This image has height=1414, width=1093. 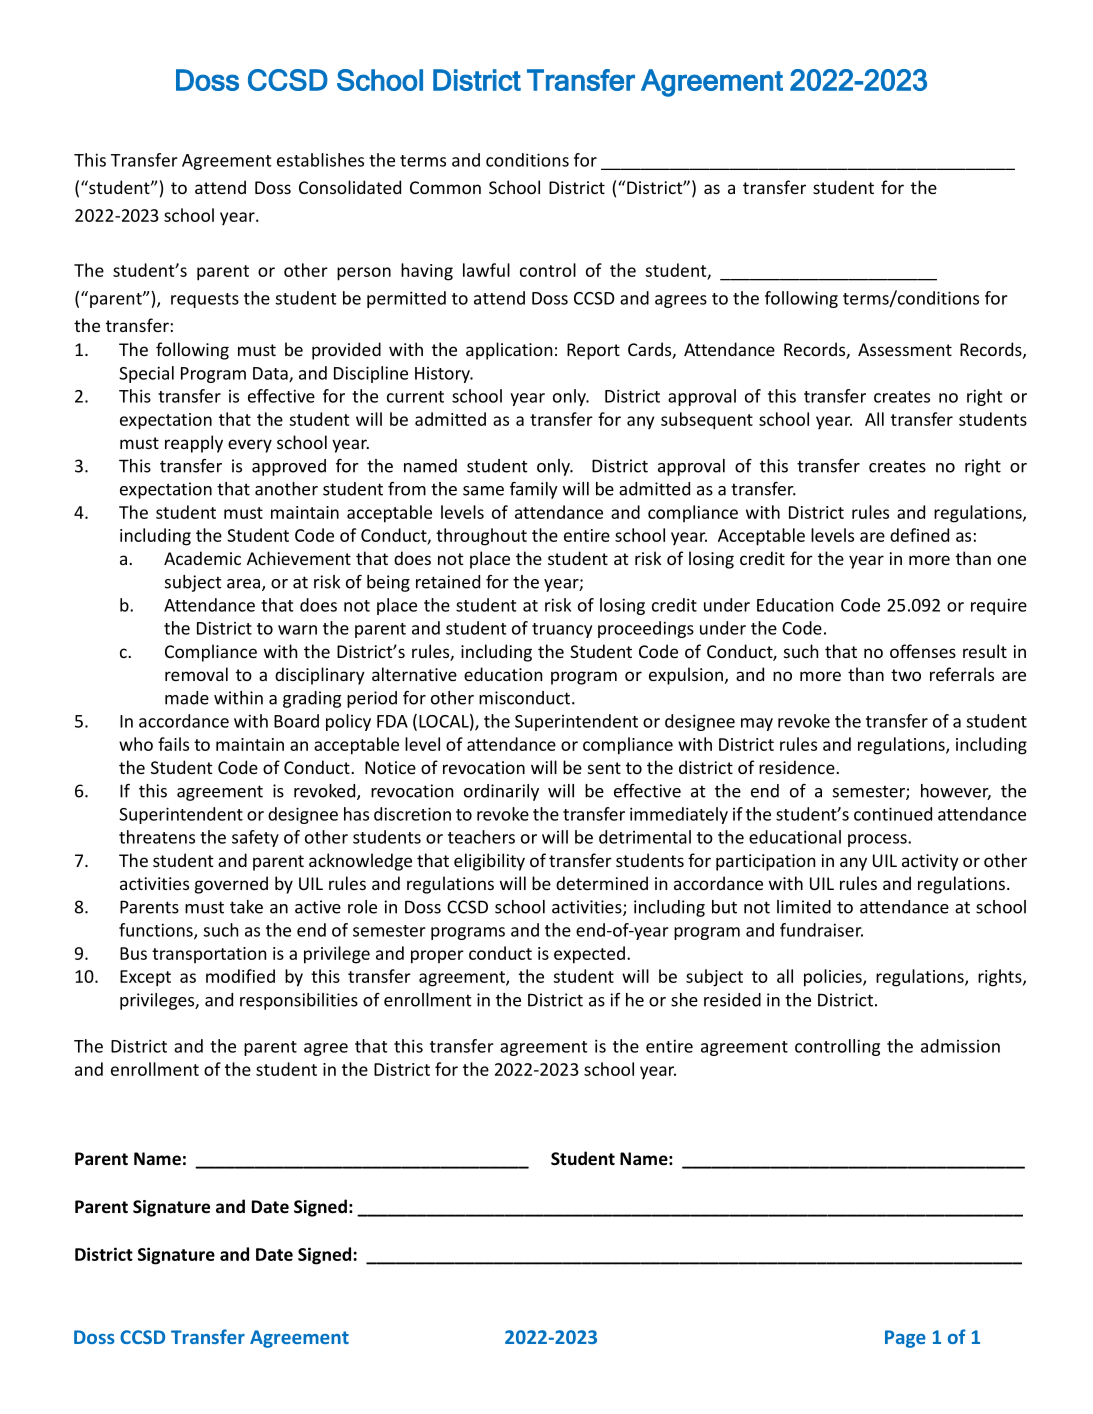 I want to click on Assessment, so click(x=905, y=349).
